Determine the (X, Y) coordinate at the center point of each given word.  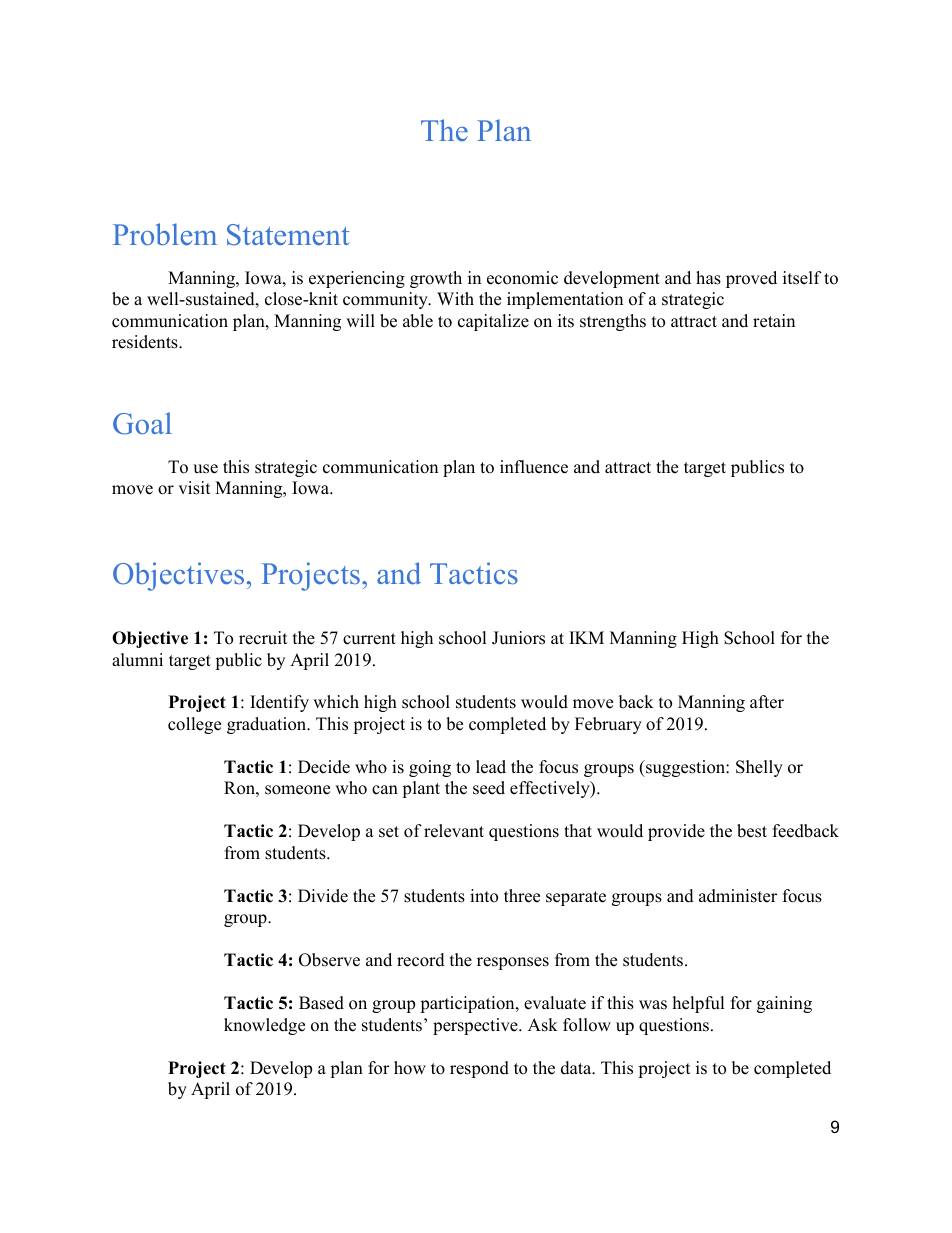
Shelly (759, 768)
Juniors (518, 638)
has (708, 278)
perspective (476, 1026)
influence (534, 467)
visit (194, 488)
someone (297, 790)
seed (489, 788)
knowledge (264, 1026)
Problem (165, 234)
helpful (699, 1004)
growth (436, 279)
